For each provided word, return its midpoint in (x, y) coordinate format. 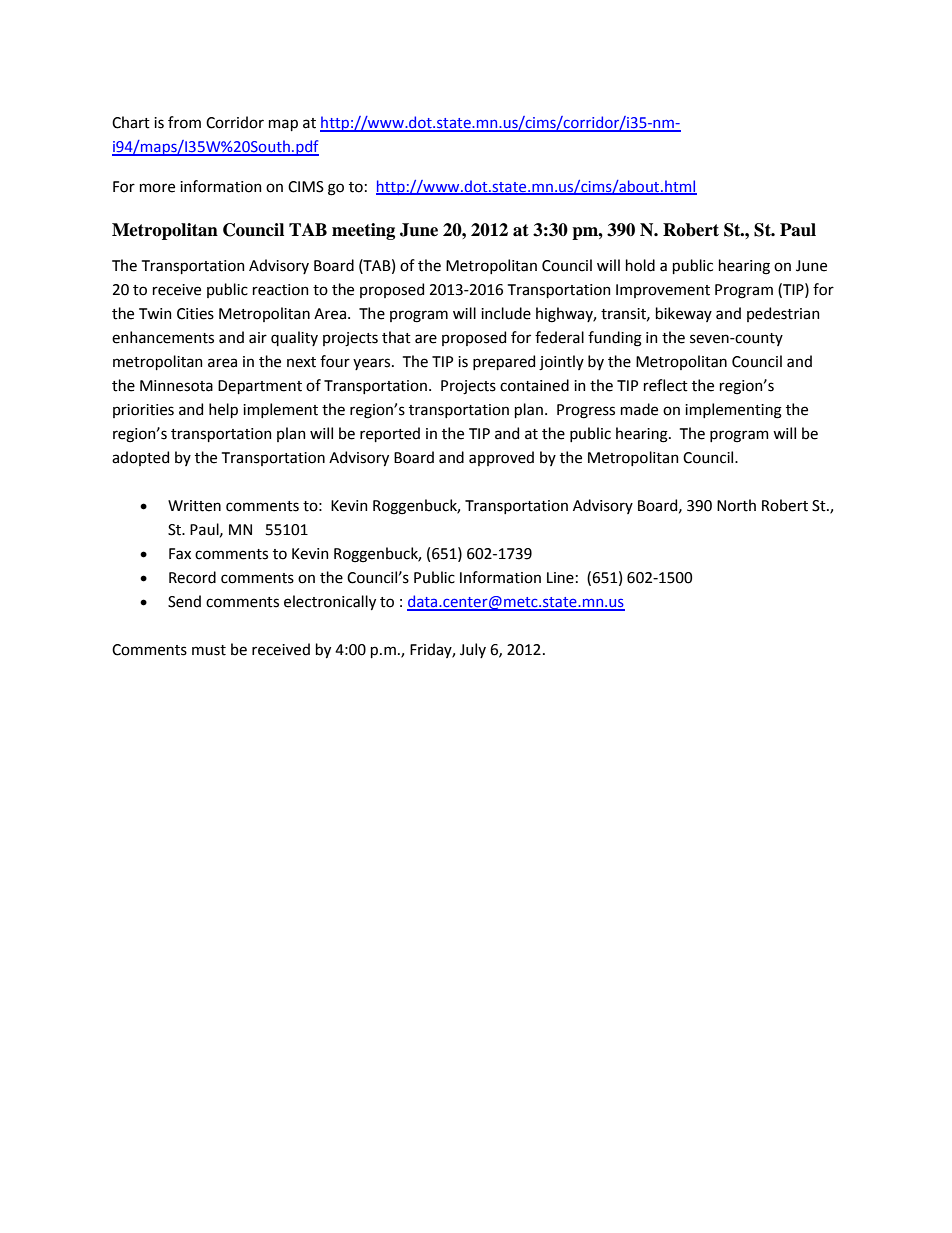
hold (640, 265)
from (184, 122)
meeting (363, 231)
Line (560, 578)
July (473, 650)
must (209, 650)
